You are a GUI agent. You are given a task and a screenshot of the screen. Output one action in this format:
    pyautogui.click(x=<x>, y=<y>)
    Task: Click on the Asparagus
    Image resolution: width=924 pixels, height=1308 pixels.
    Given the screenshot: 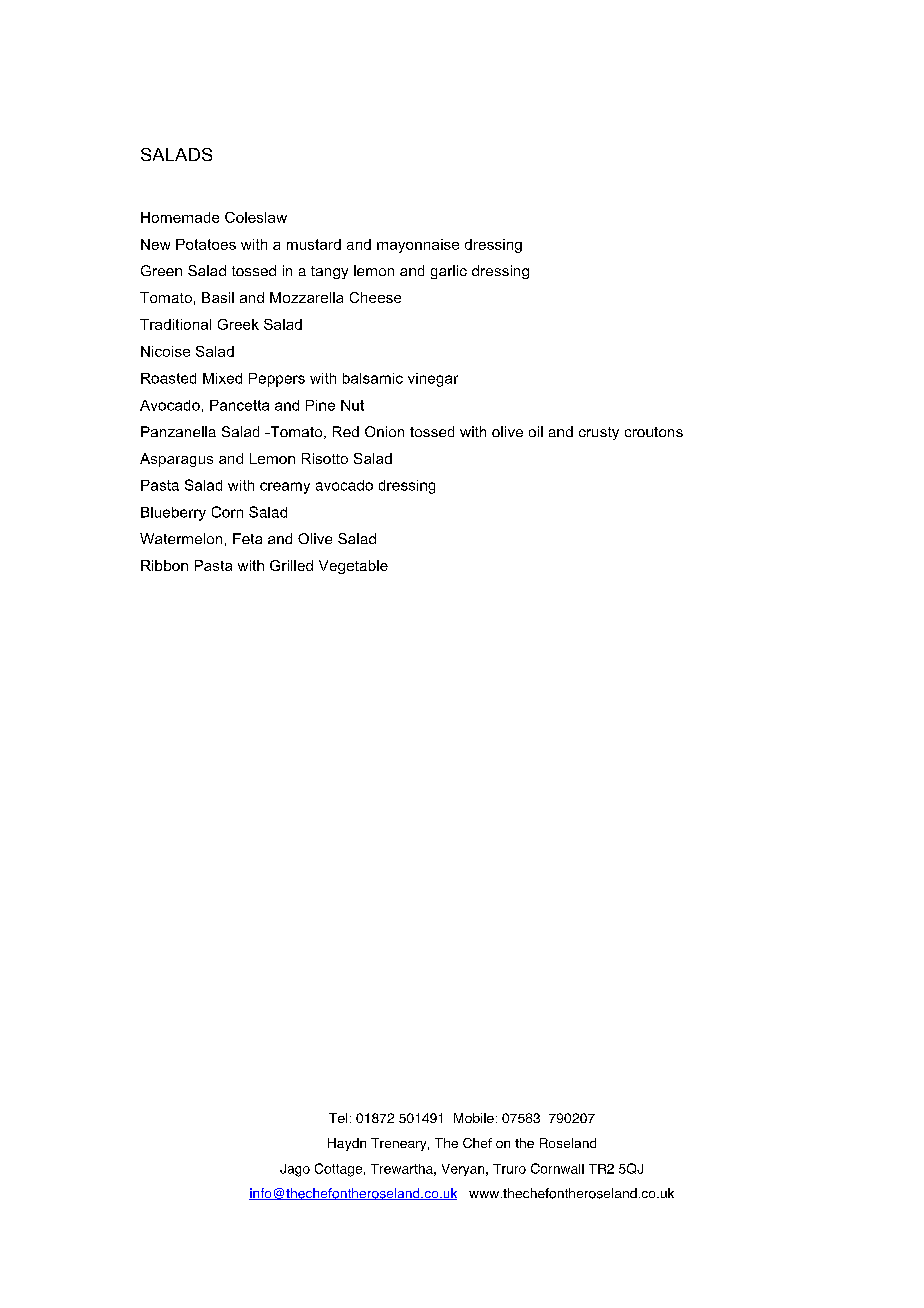 What is the action you would take?
    pyautogui.click(x=176, y=460)
